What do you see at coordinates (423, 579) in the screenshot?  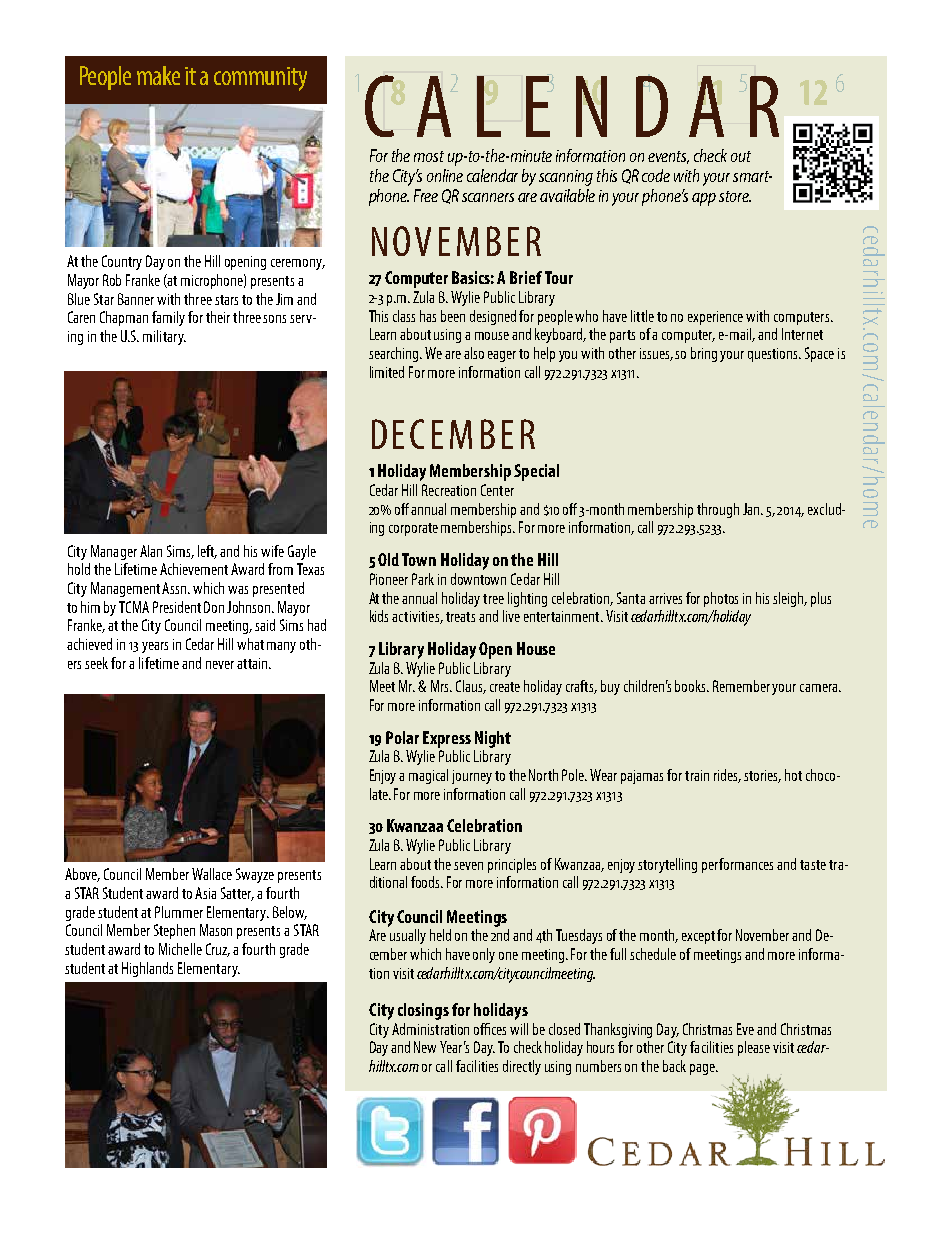 I see `Park` at bounding box center [423, 579].
